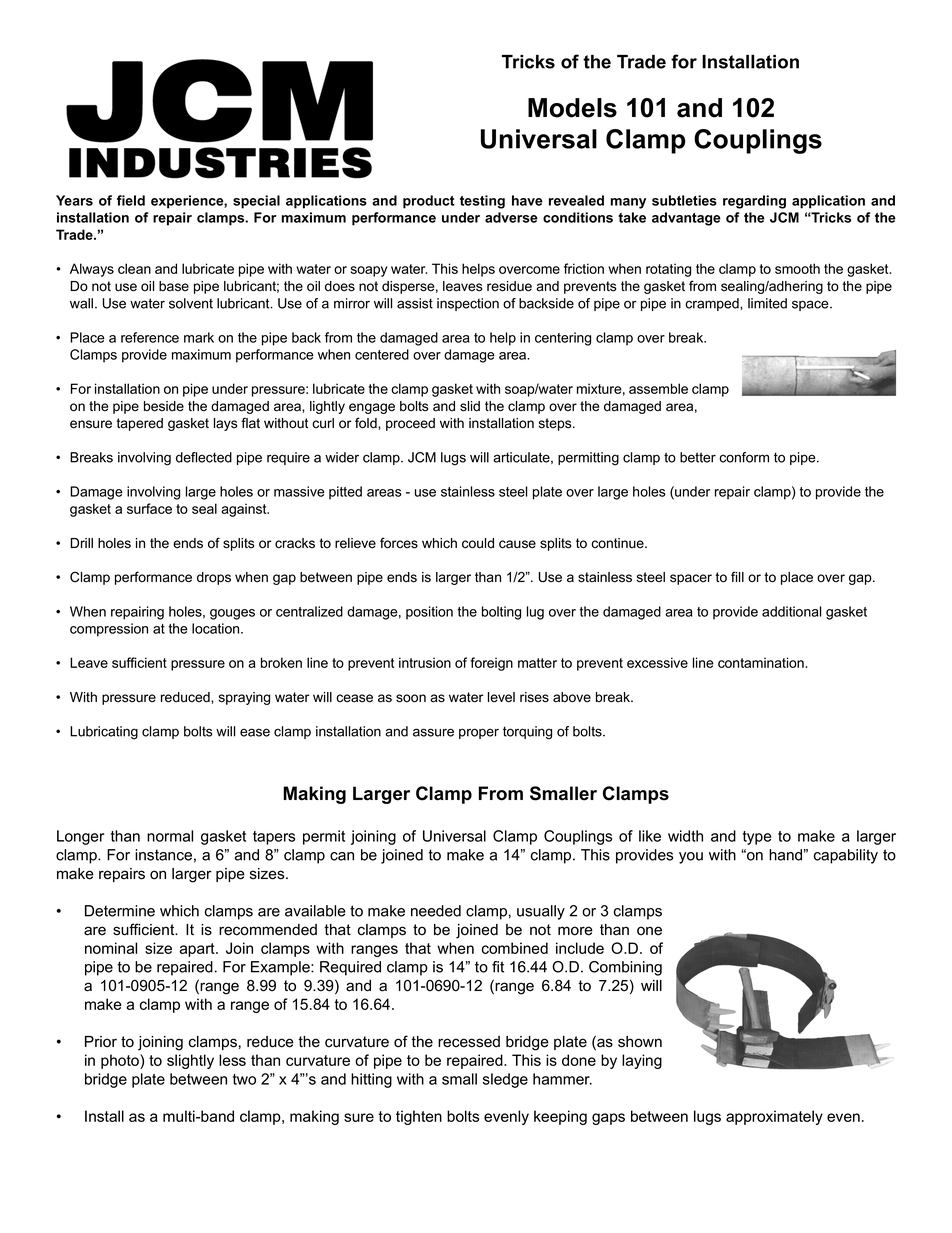 The height and width of the image is (1233, 952). What do you see at coordinates (429, 613) in the image?
I see `position` at bounding box center [429, 613].
